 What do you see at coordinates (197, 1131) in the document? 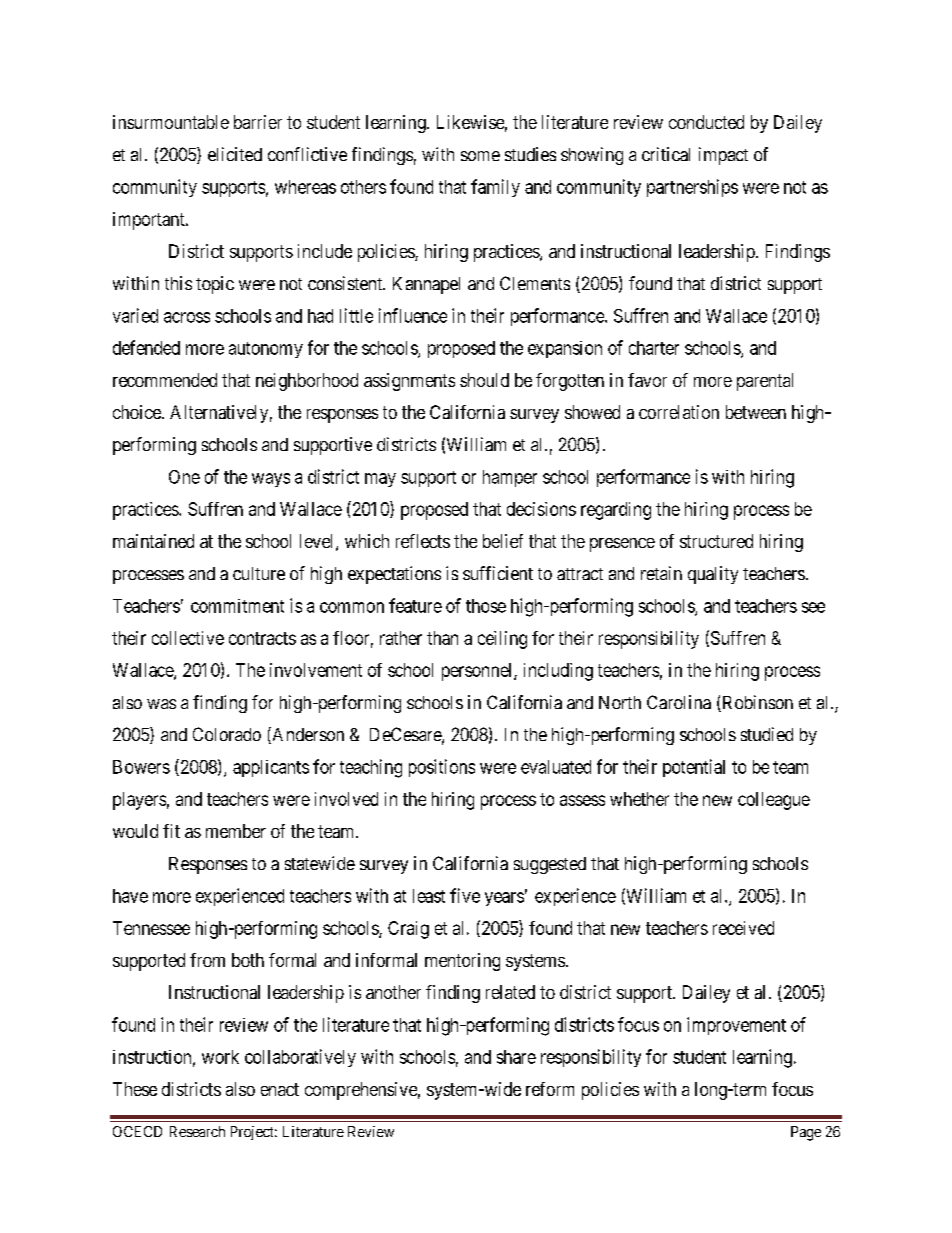
I see `Research` at bounding box center [197, 1131].
